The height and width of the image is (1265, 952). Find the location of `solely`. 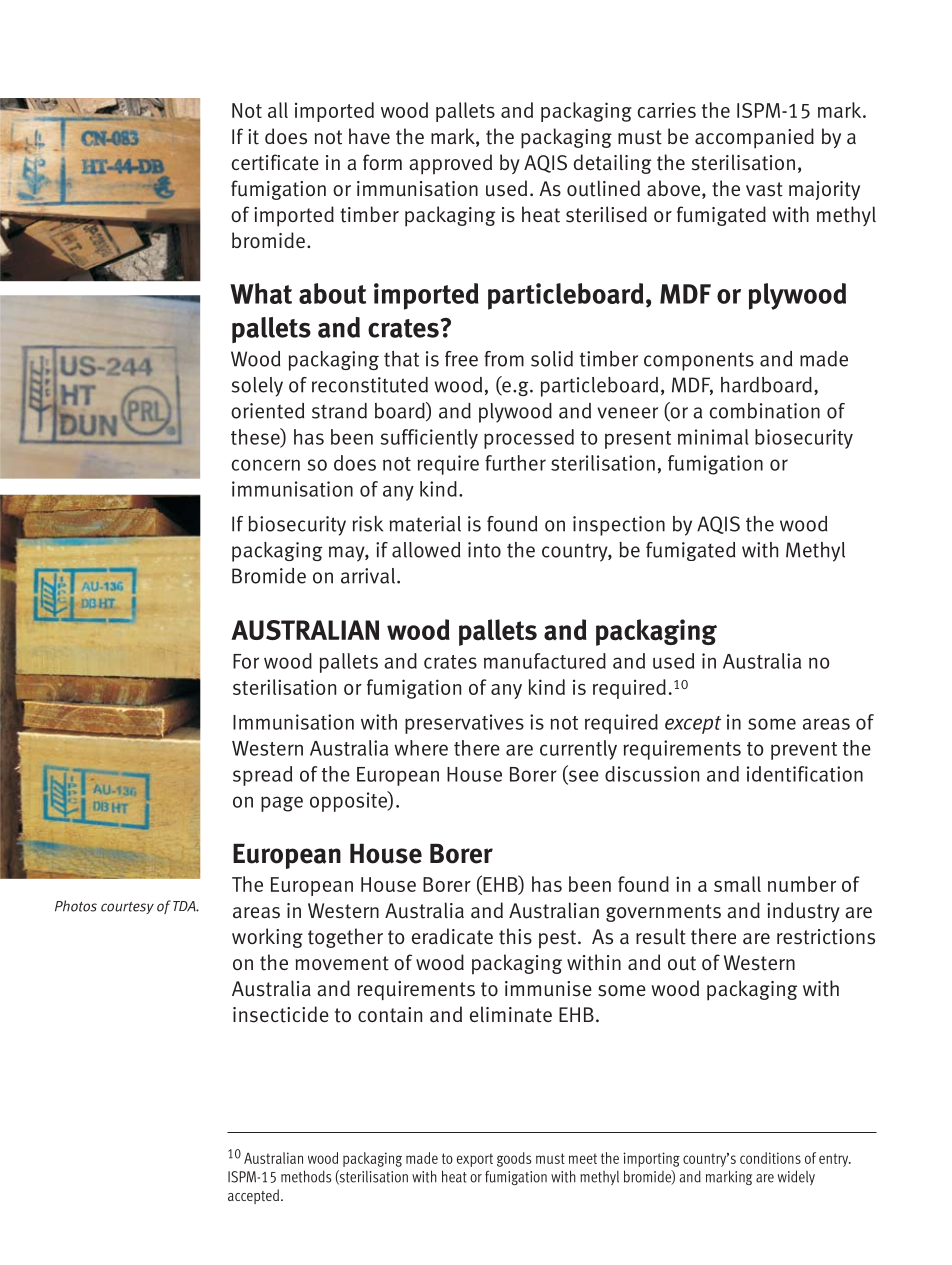

solely is located at coordinates (257, 387).
